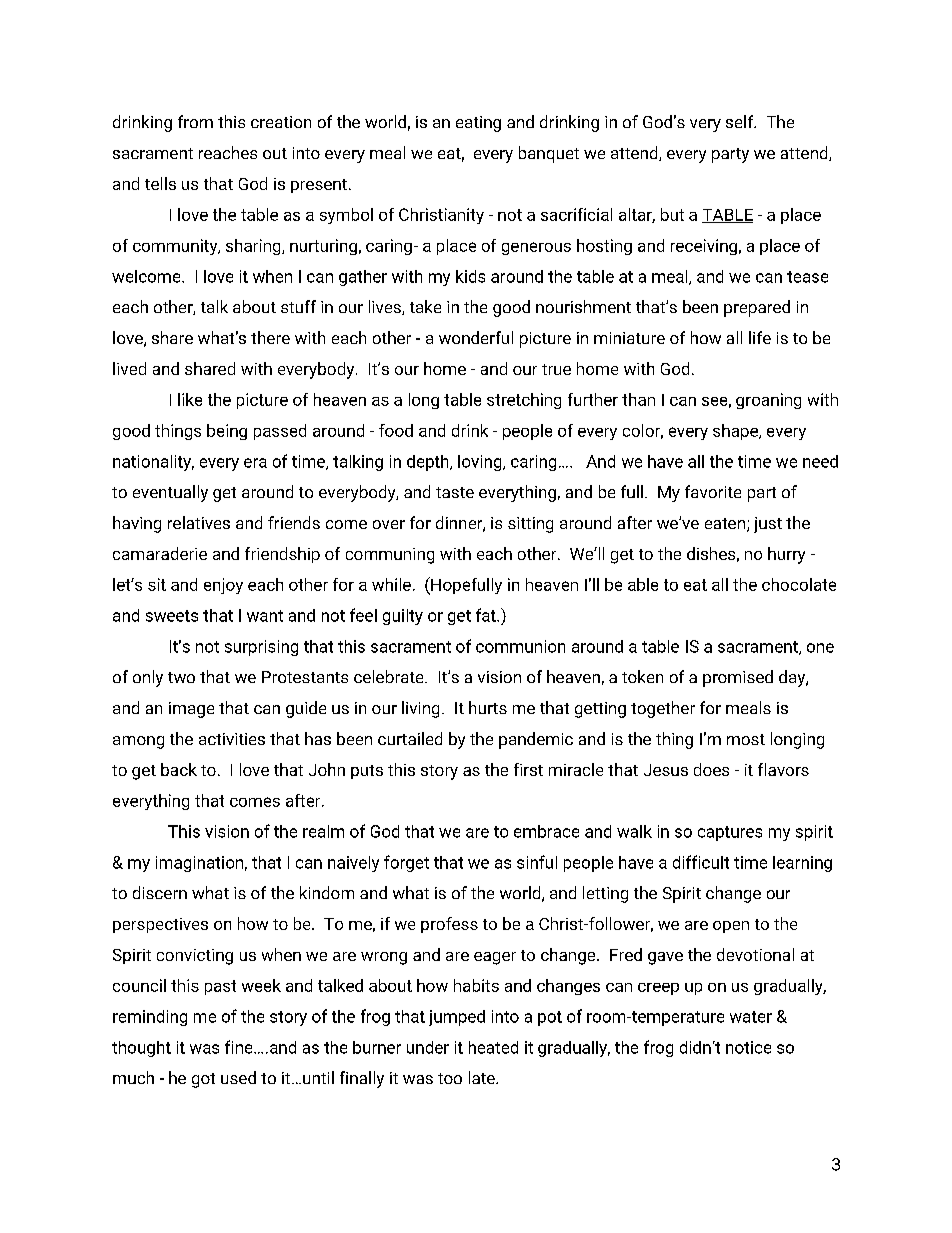 The image size is (952, 1233). What do you see at coordinates (741, 121) in the screenshot?
I see `self` at bounding box center [741, 121].
